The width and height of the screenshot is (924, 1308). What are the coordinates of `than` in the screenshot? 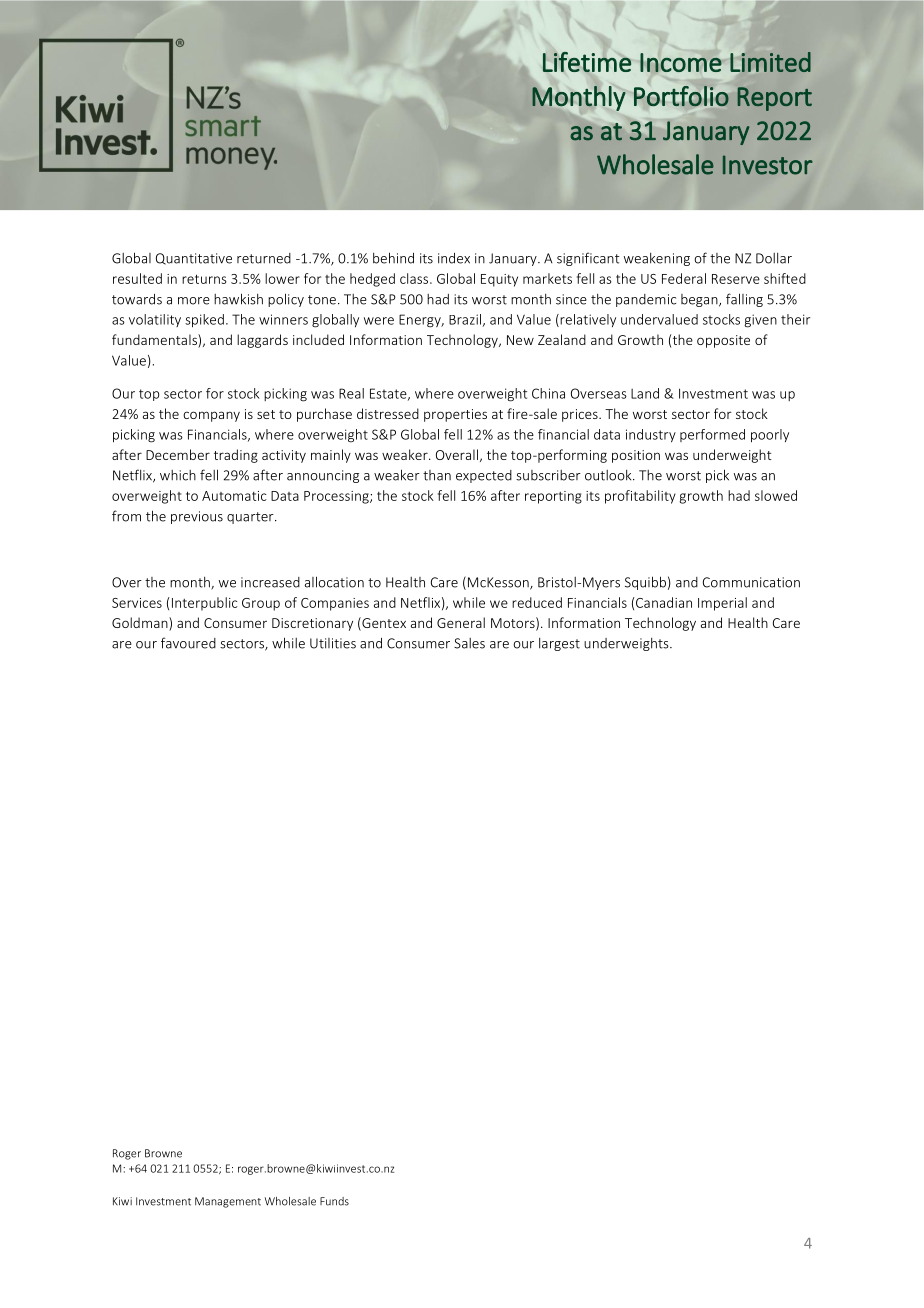 It's located at (437, 475).
